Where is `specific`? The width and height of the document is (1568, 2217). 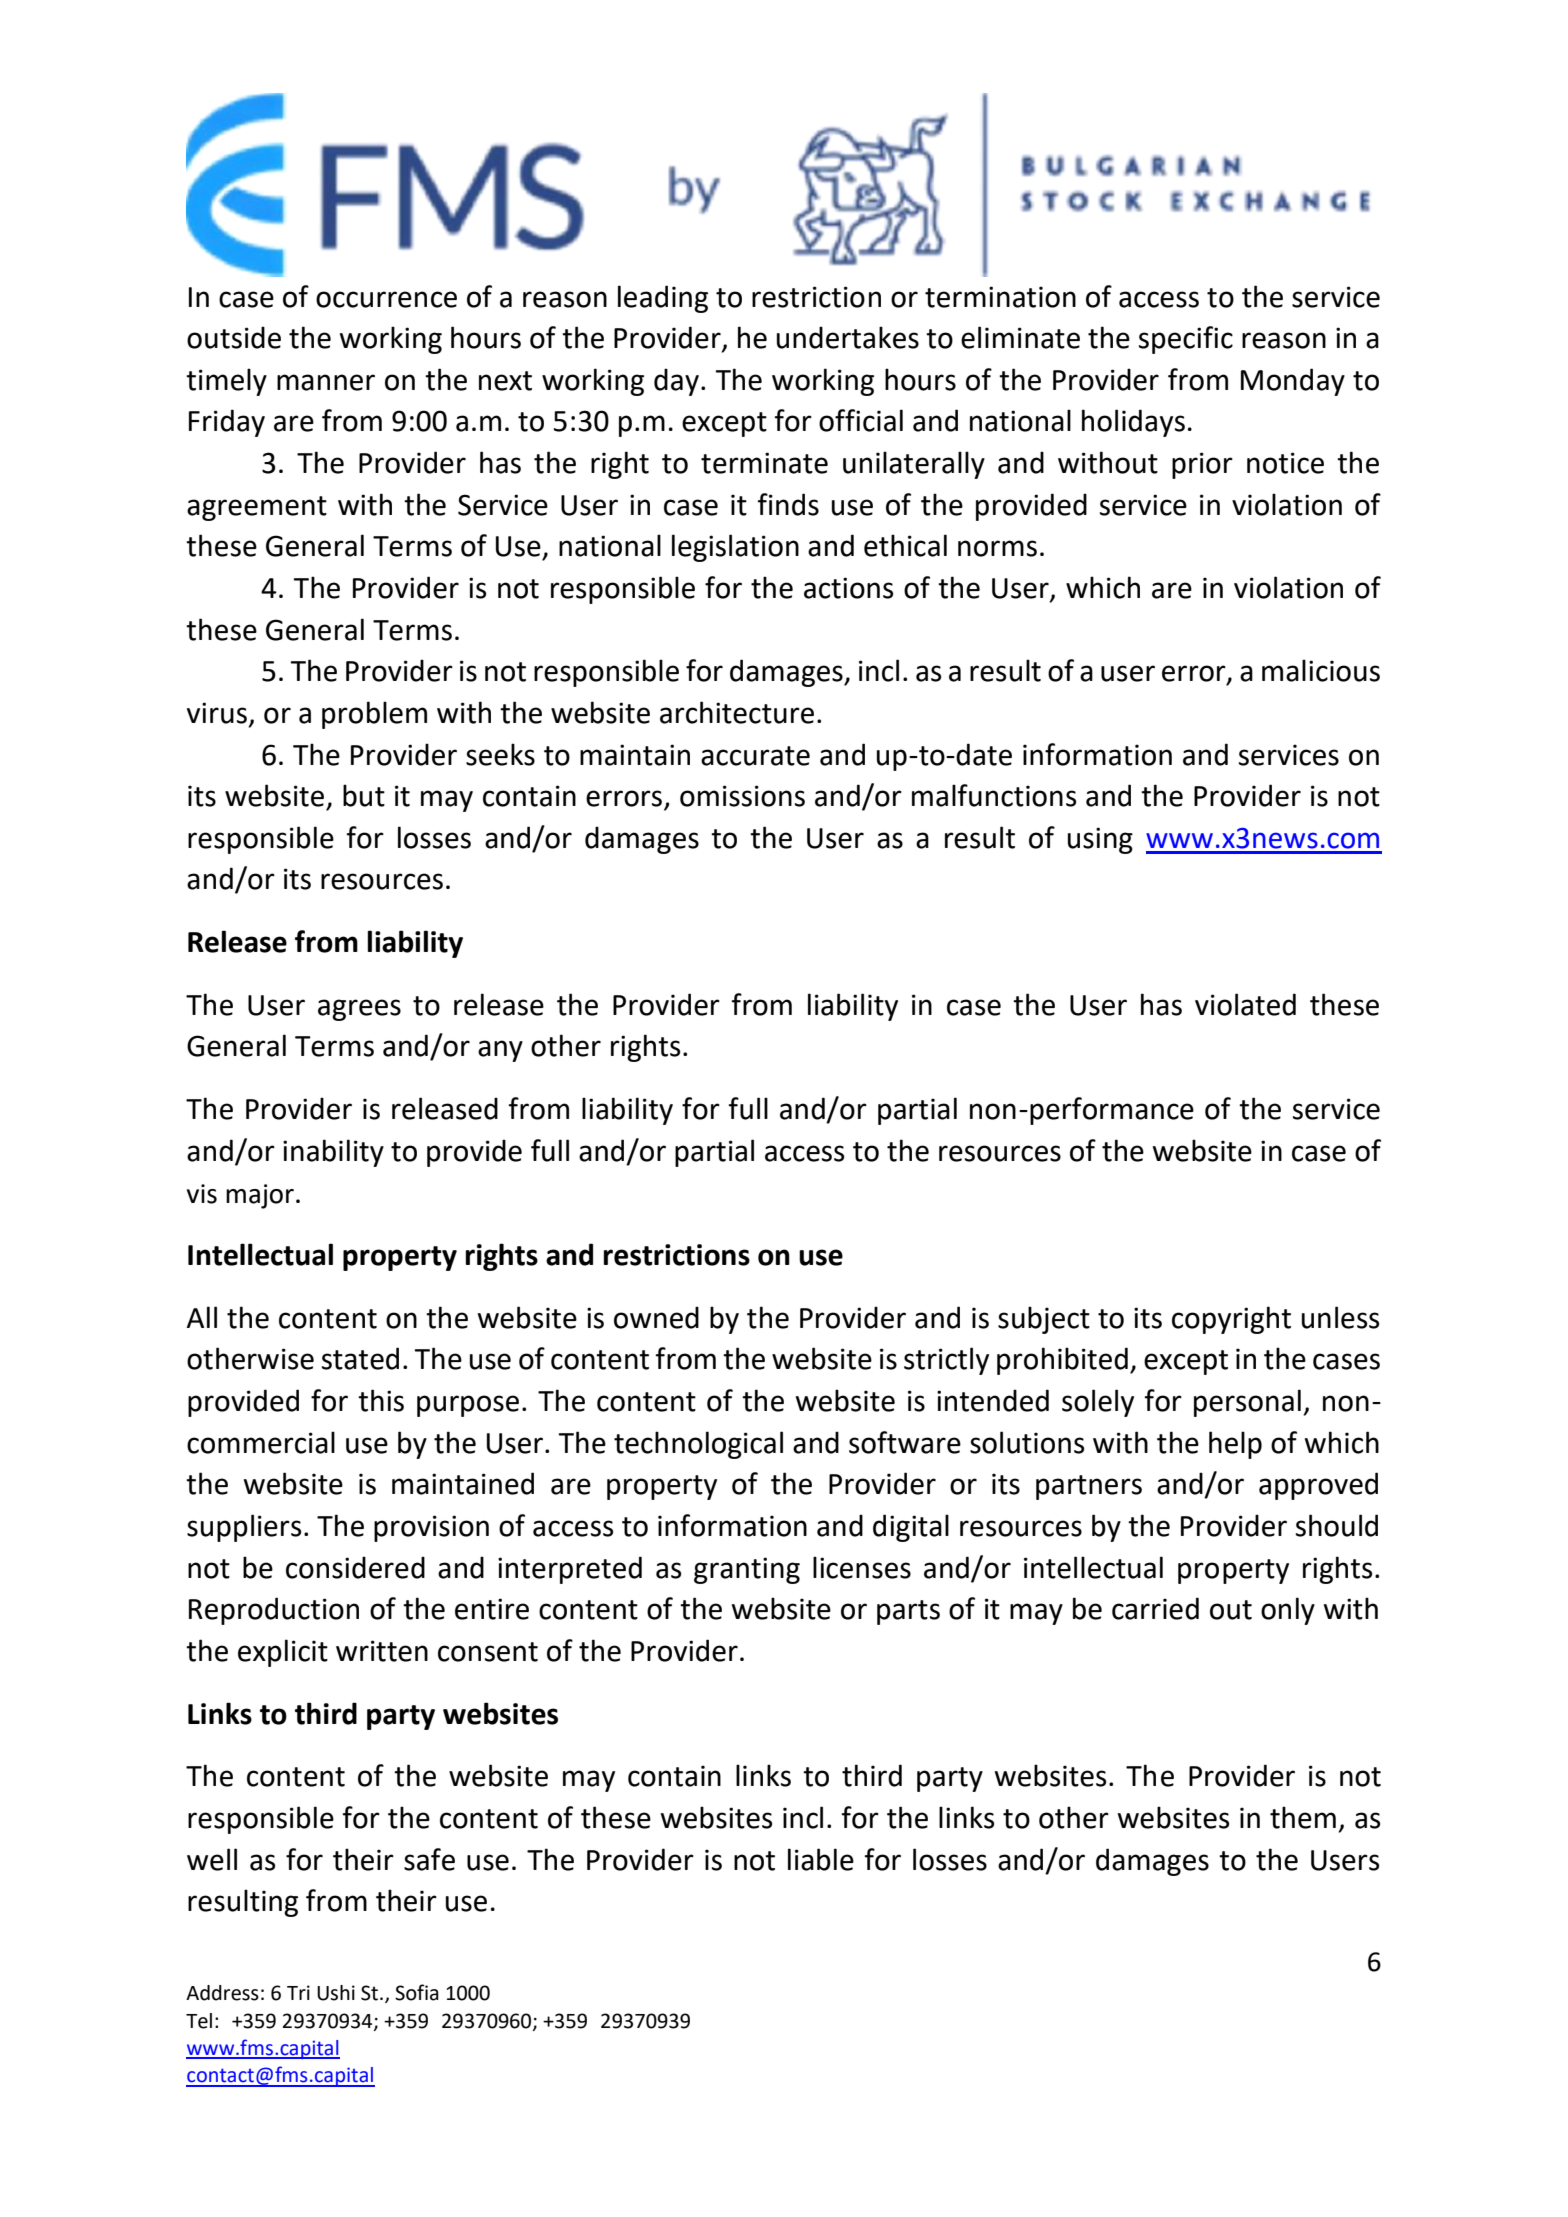 specific is located at coordinates (1186, 340).
